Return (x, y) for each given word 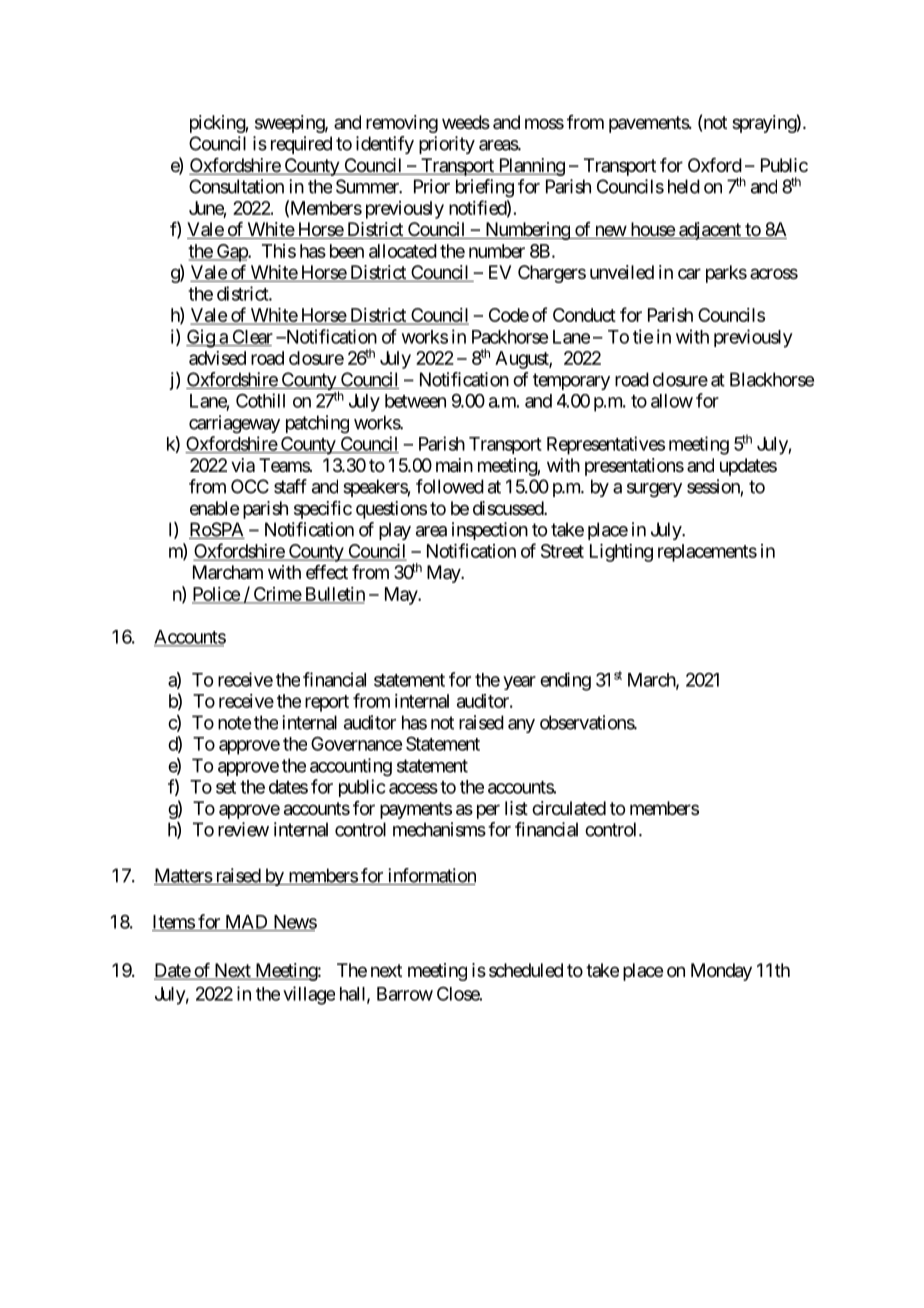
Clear (251, 338)
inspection (490, 531)
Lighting (621, 553)
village (309, 995)
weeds (466, 122)
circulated (569, 808)
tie (643, 336)
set (226, 787)
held (684, 186)
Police (216, 595)
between (415, 401)
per (488, 811)
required (301, 145)
